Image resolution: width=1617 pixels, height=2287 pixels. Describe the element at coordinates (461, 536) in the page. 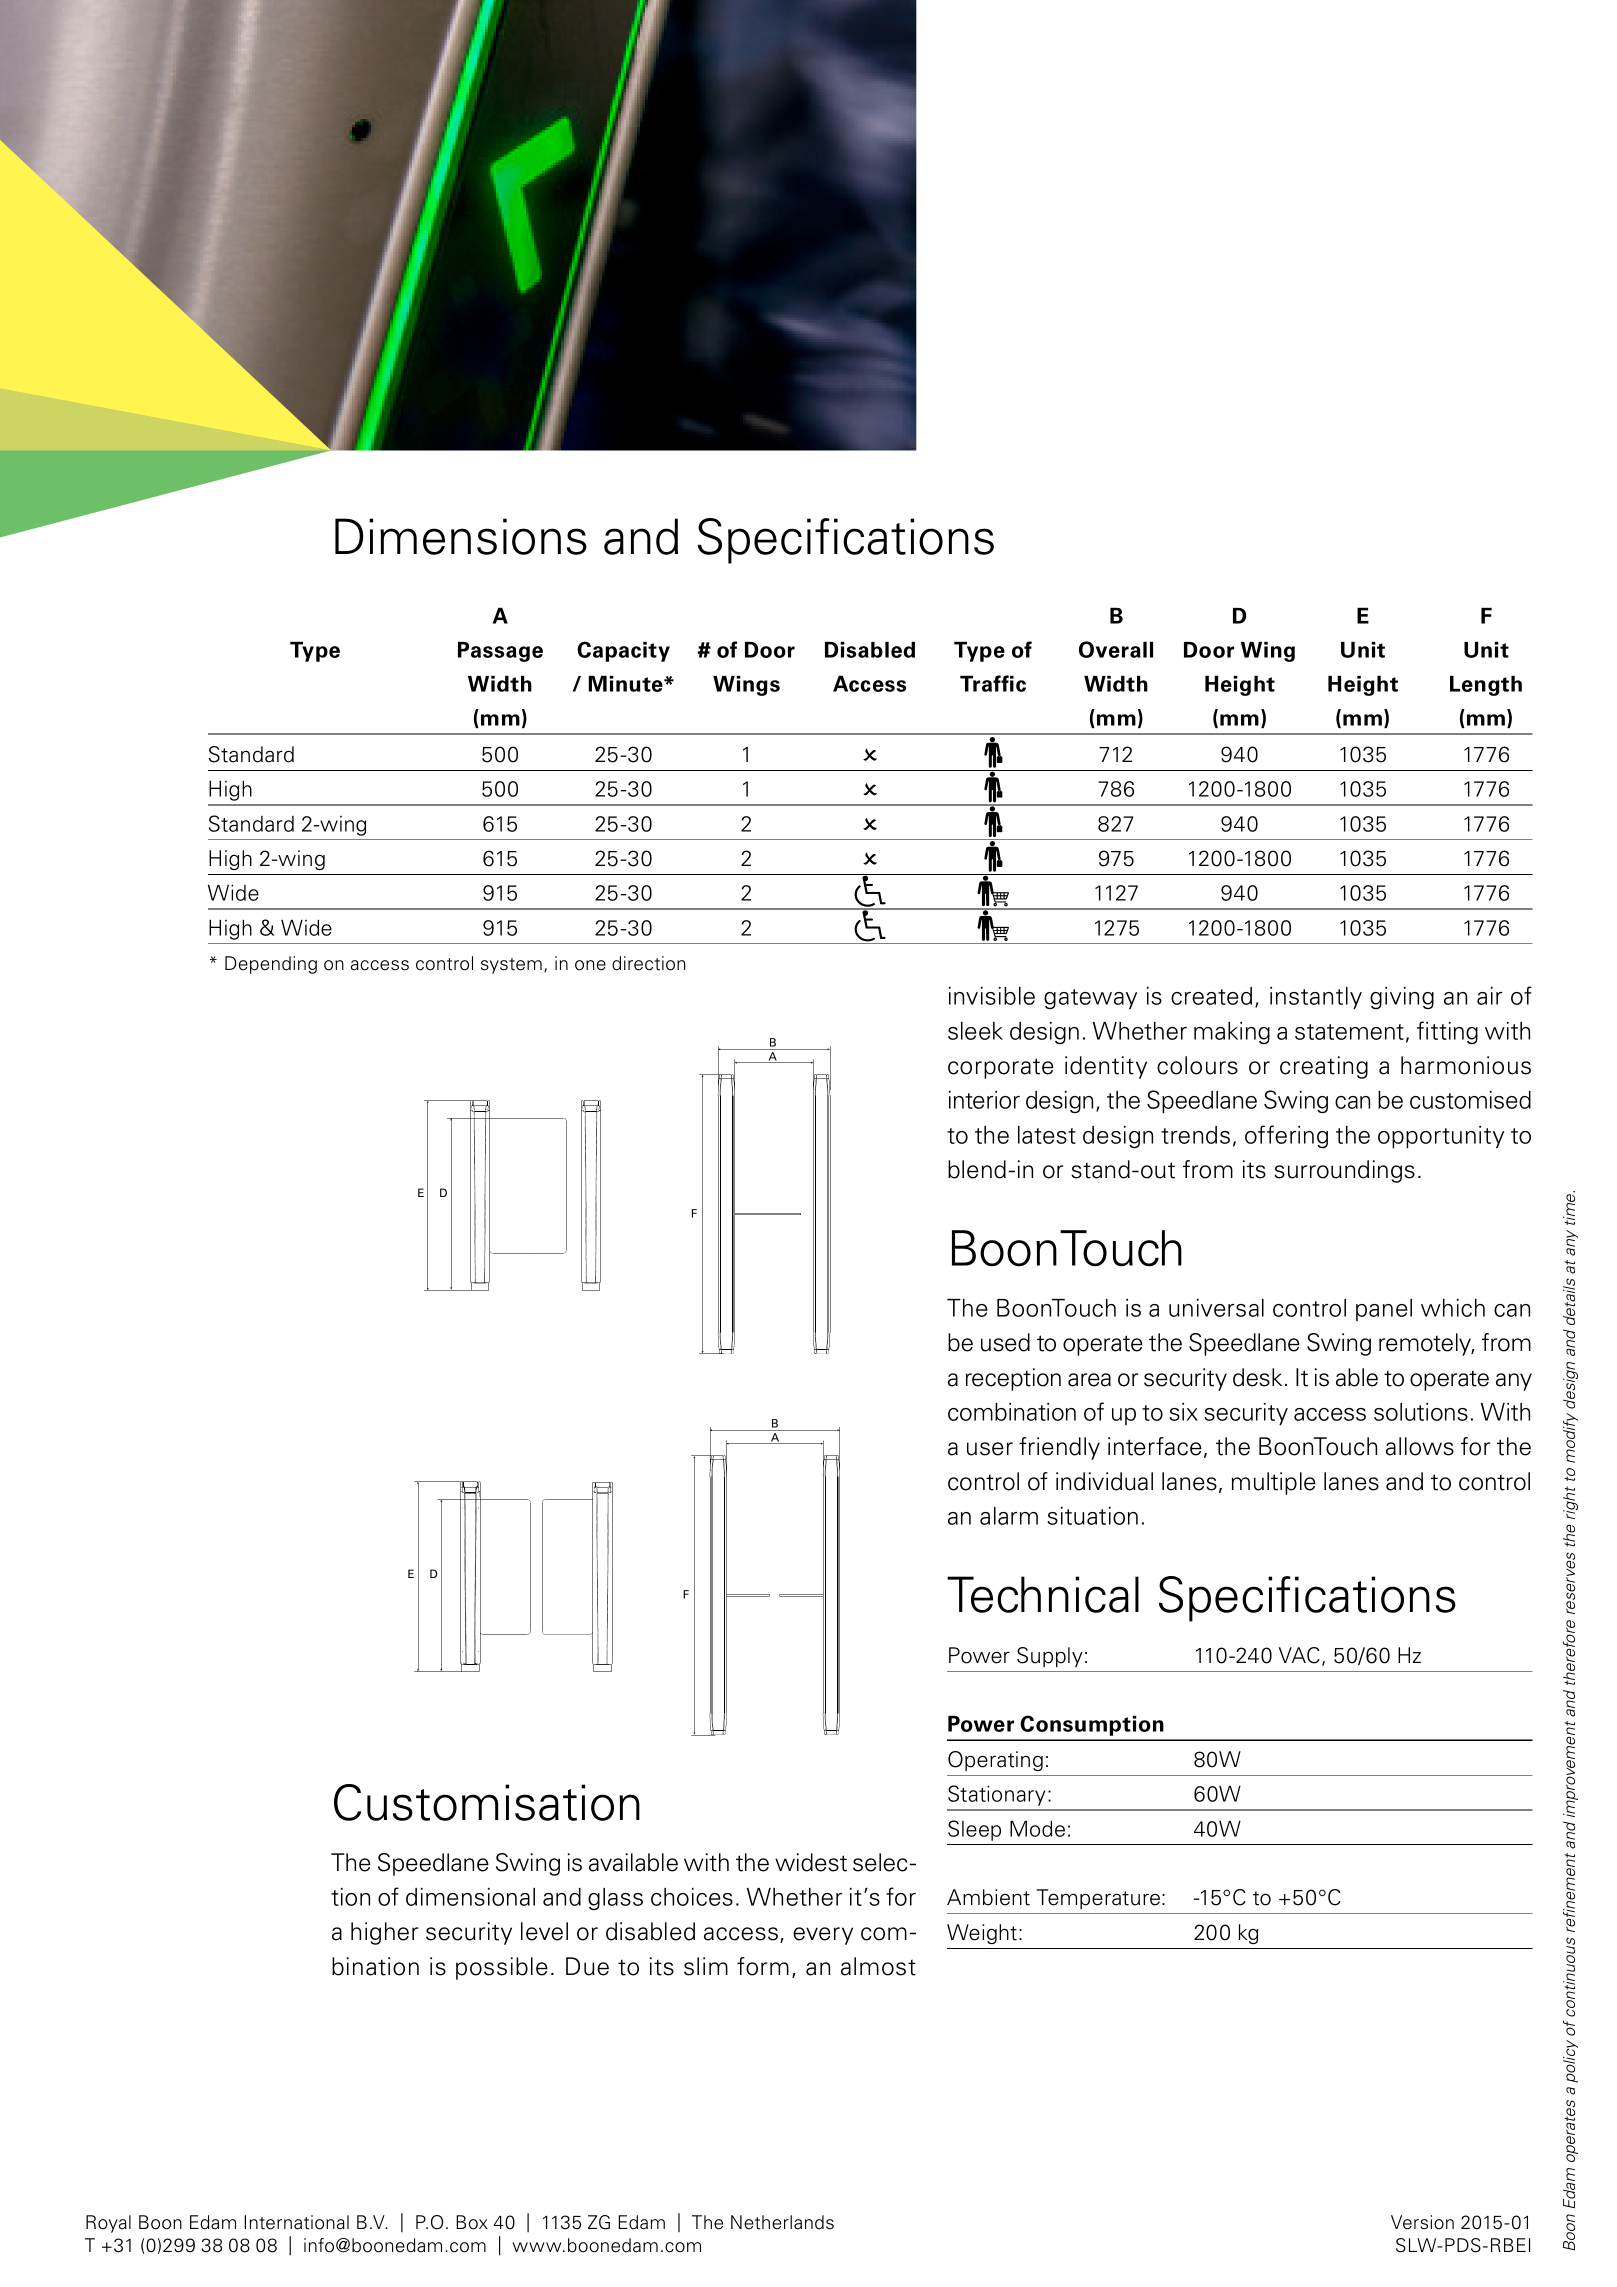

I see `Dimensions` at that location.
